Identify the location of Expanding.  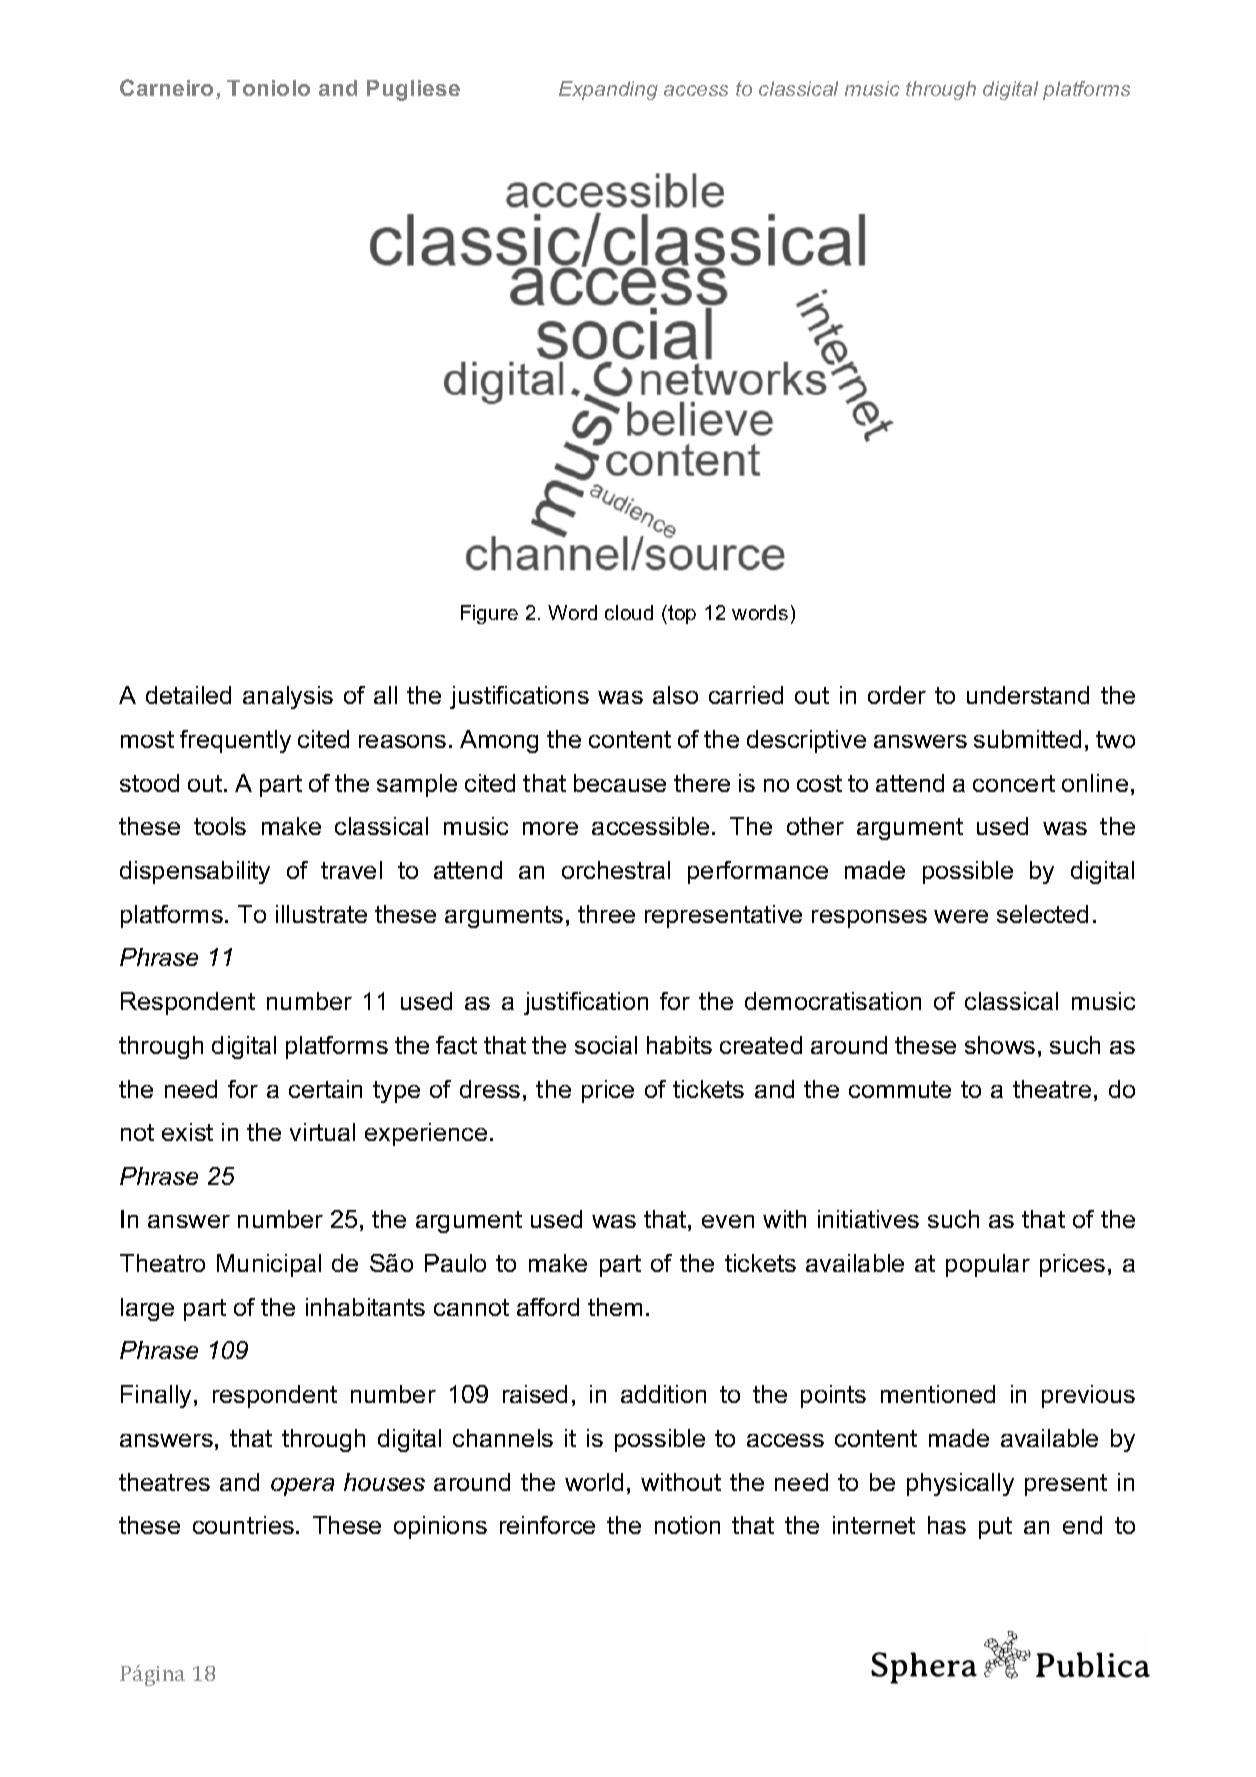
(608, 90).
